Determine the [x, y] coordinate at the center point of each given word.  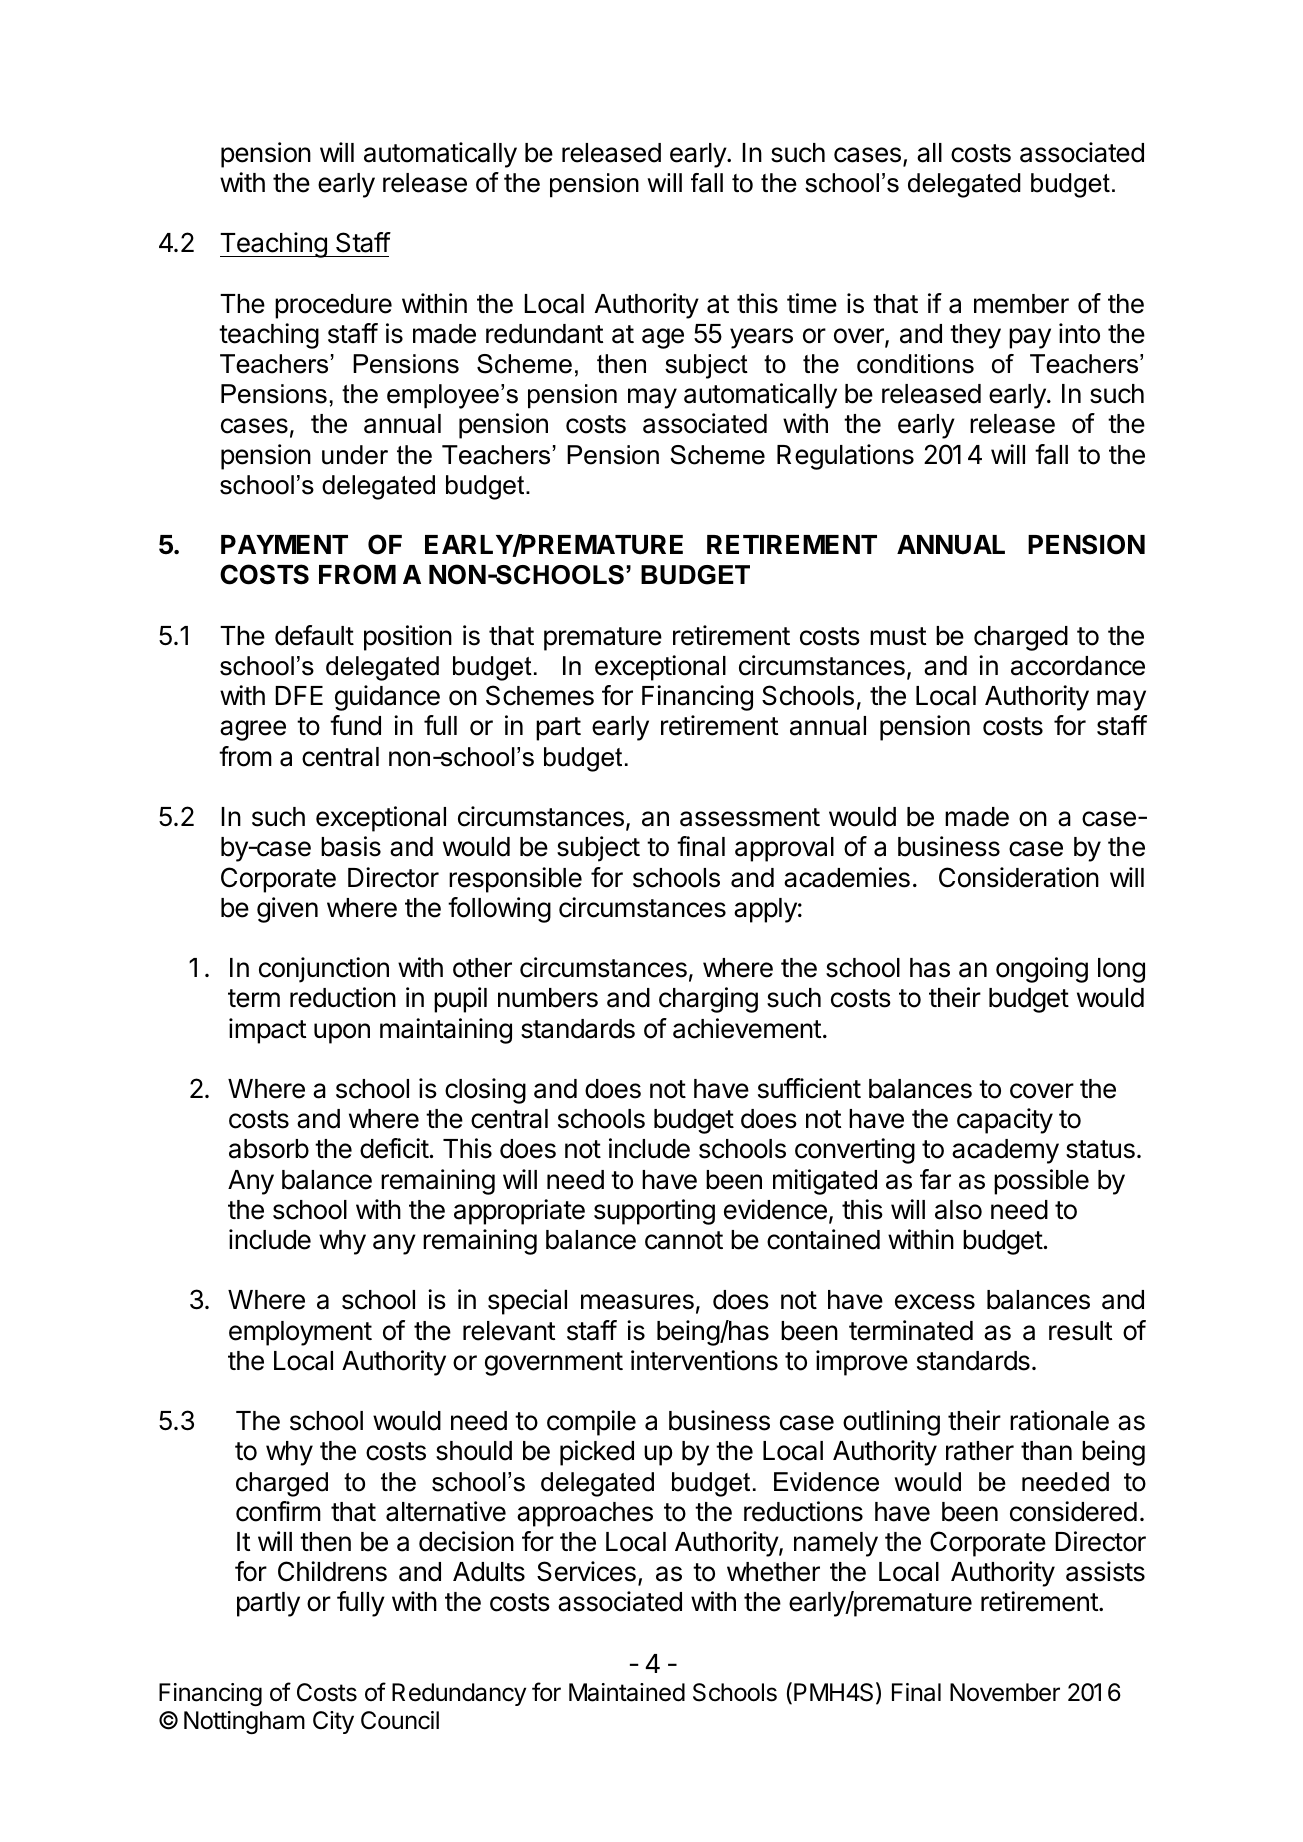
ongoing [1042, 970]
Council [400, 1720]
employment [300, 1333]
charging [708, 1000]
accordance [1078, 666]
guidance [387, 698]
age [663, 338]
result [1080, 1331]
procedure [333, 306]
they [975, 336]
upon [342, 1033]
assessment [750, 817]
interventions [704, 1360]
